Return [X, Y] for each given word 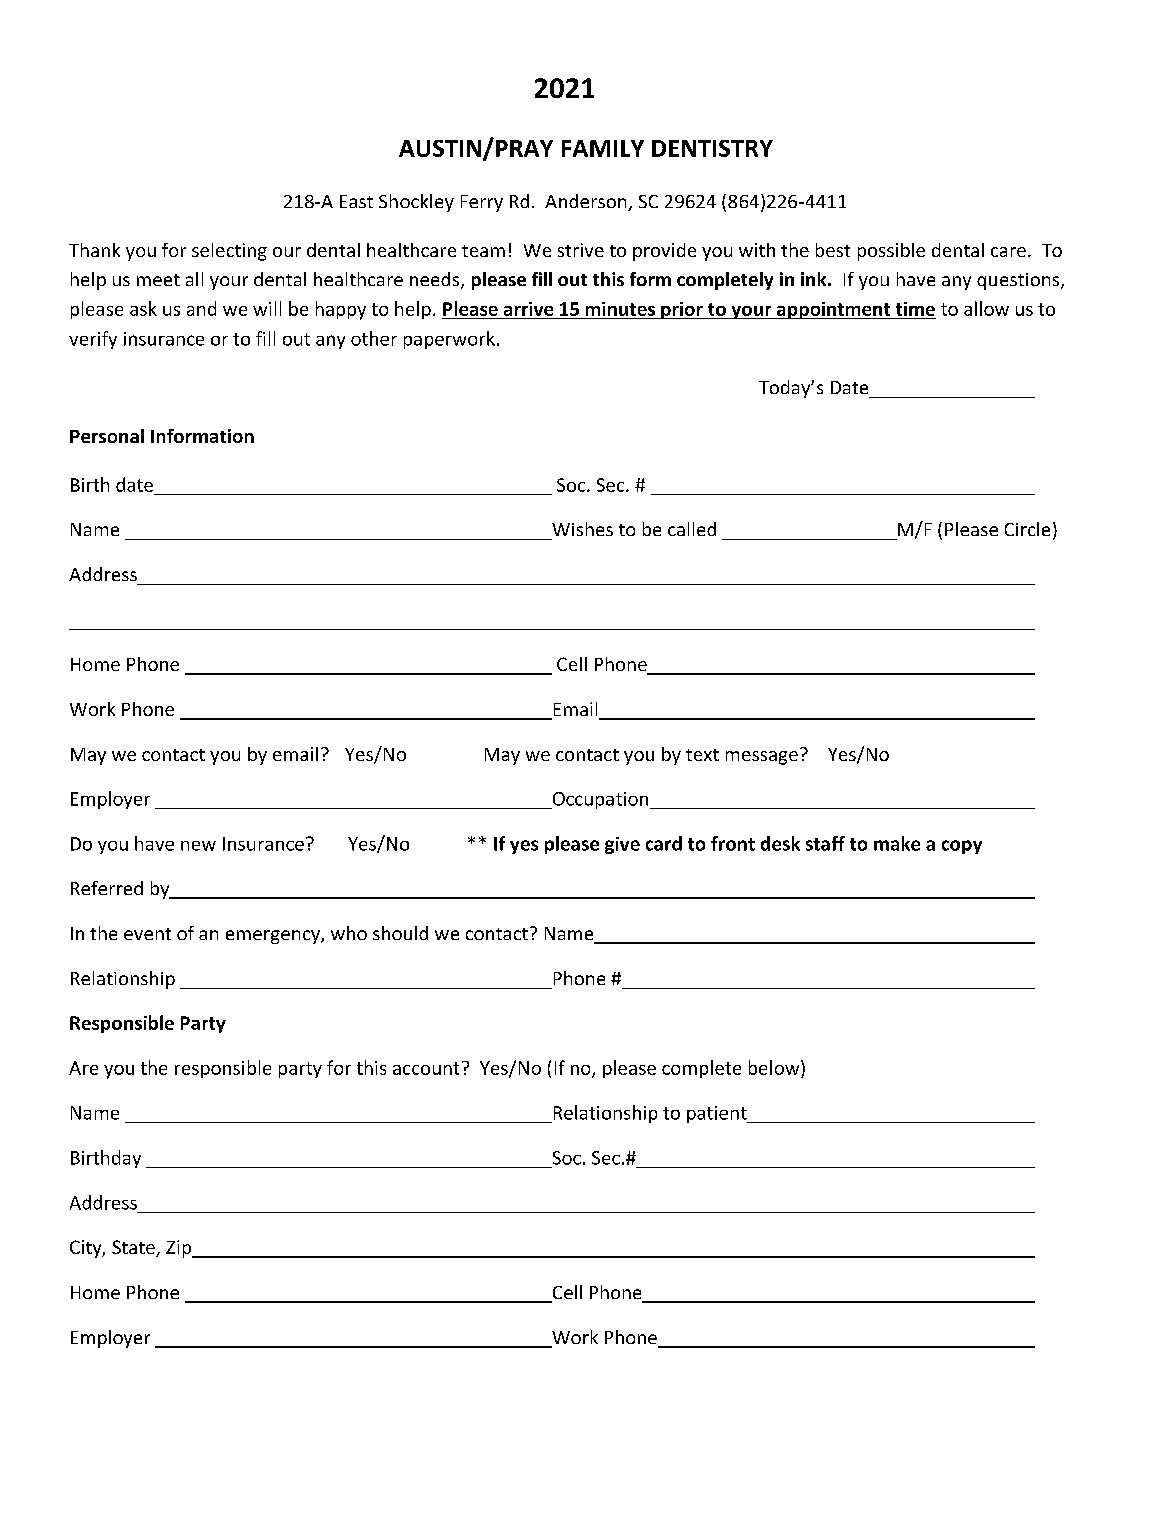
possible [891, 252]
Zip [180, 1249]
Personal [107, 436]
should [400, 933]
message [762, 758]
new [198, 846]
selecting [229, 252]
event [147, 934]
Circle [1027, 529]
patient [718, 1114]
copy [962, 847]
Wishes [582, 529]
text [702, 755]
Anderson [587, 202]
